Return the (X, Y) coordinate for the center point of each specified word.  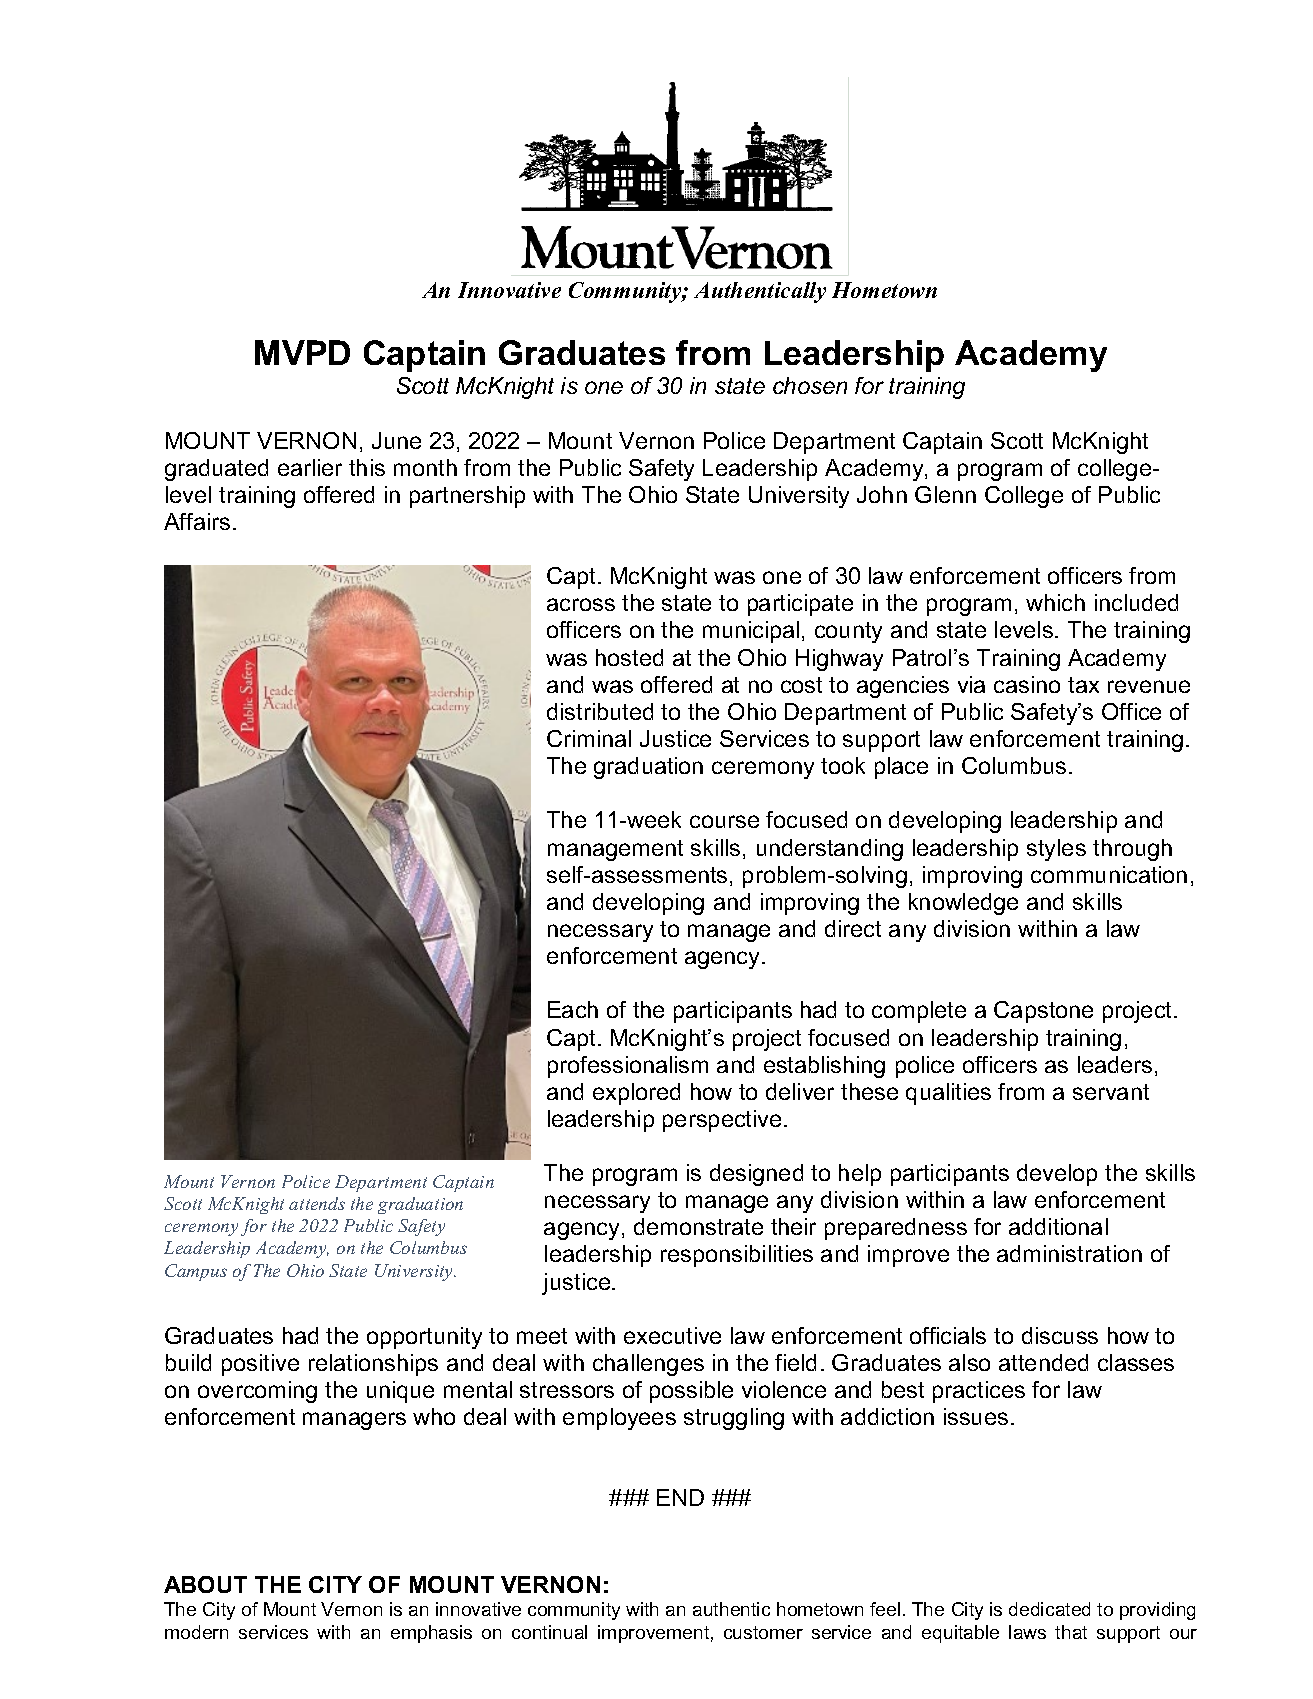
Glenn (945, 494)
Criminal (589, 738)
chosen (810, 385)
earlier (310, 467)
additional (1058, 1226)
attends (317, 1203)
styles (1056, 850)
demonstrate (698, 1226)
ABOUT (205, 1584)
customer (763, 1632)
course (724, 821)
